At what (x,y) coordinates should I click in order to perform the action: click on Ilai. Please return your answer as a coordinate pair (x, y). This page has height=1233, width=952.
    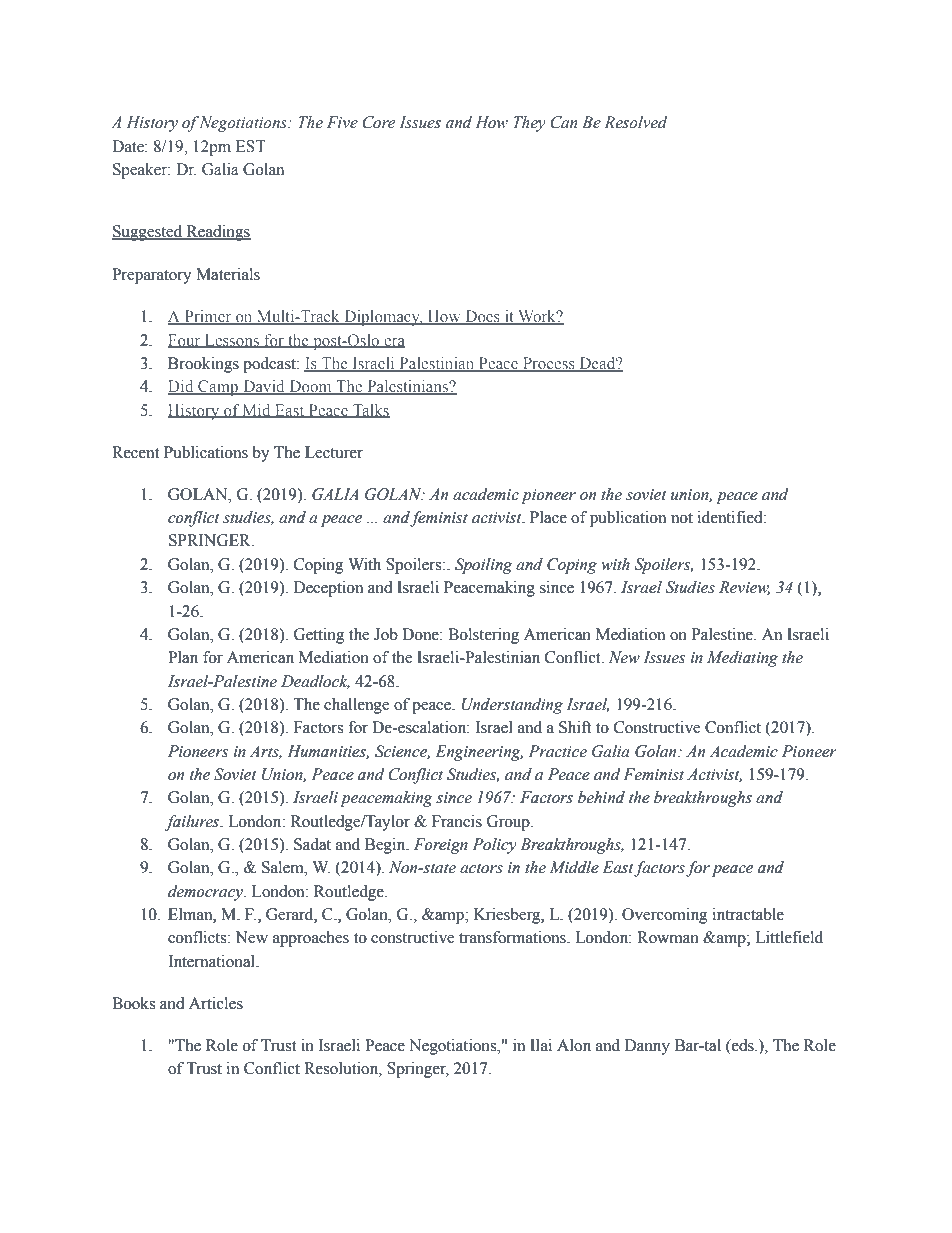
    Looking at the image, I should click on (541, 1045).
